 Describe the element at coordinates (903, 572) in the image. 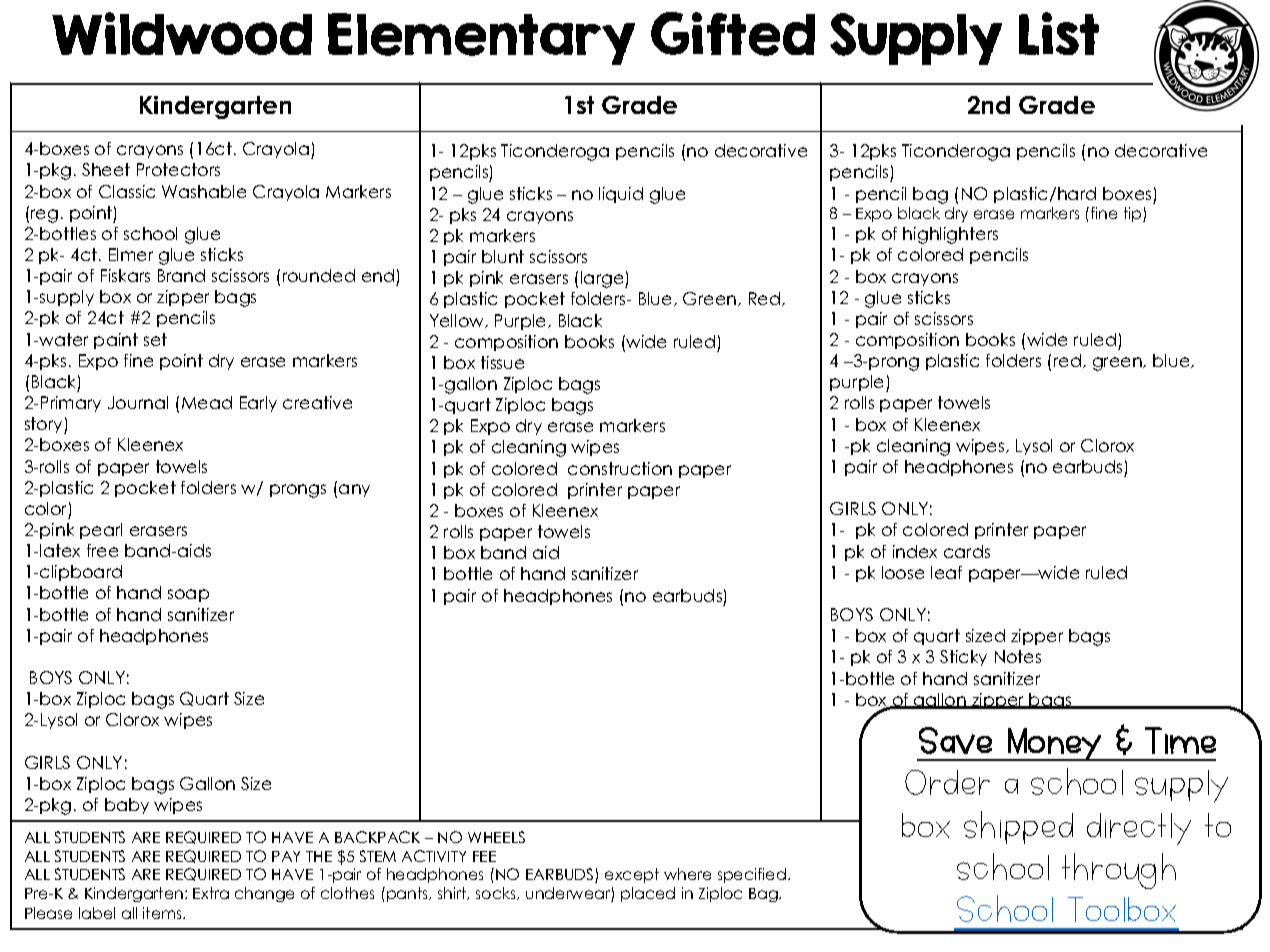

I see `loose` at that location.
